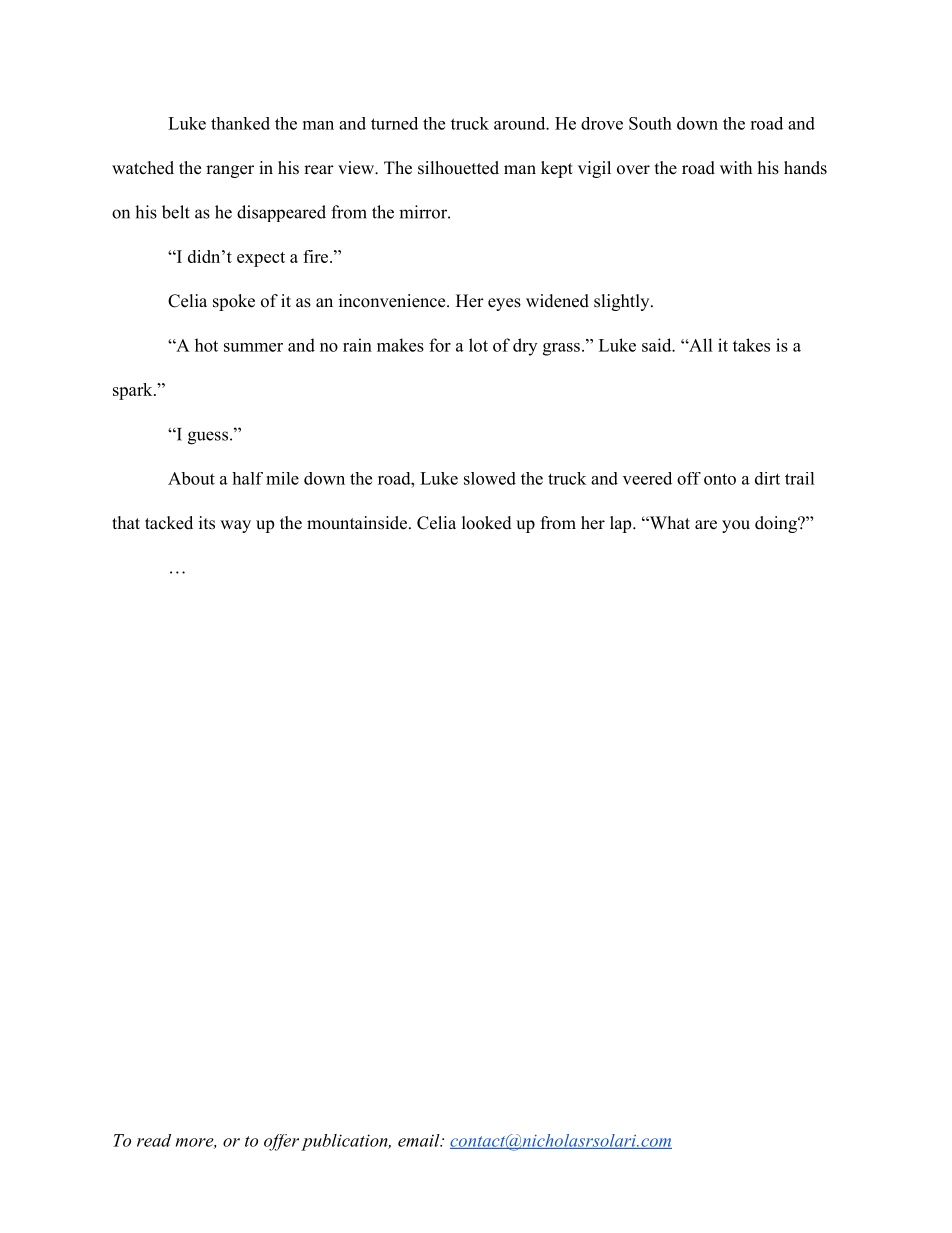 The height and width of the page is (1233, 952). What do you see at coordinates (420, 1140) in the page?
I see `email` at bounding box center [420, 1140].
